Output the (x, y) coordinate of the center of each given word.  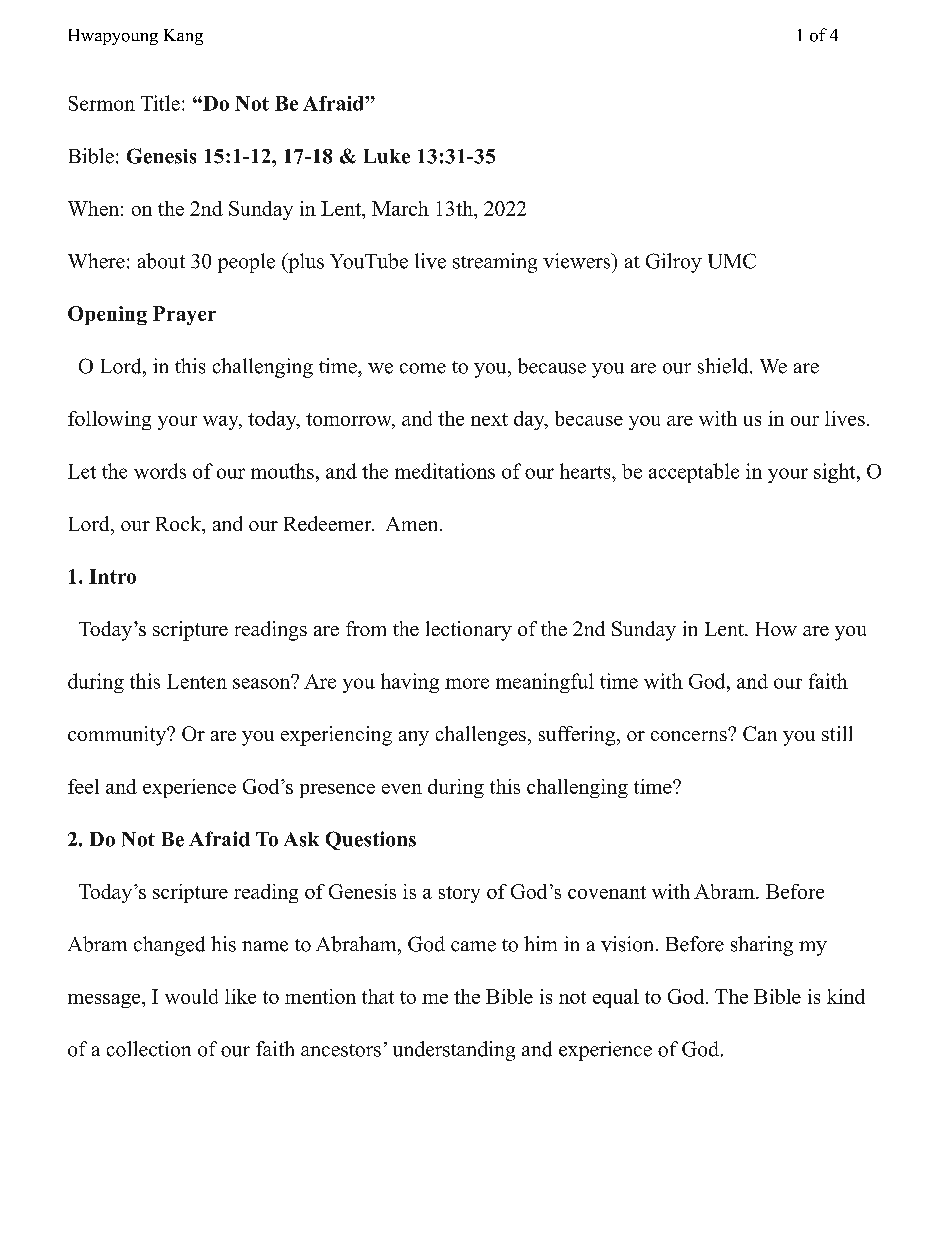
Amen (413, 524)
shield (724, 366)
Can (760, 733)
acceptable (694, 473)
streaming (495, 263)
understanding (454, 1051)
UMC (732, 261)
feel (83, 786)
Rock (179, 523)
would (191, 996)
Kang (183, 37)
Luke (387, 156)
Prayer (184, 315)
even (402, 789)
